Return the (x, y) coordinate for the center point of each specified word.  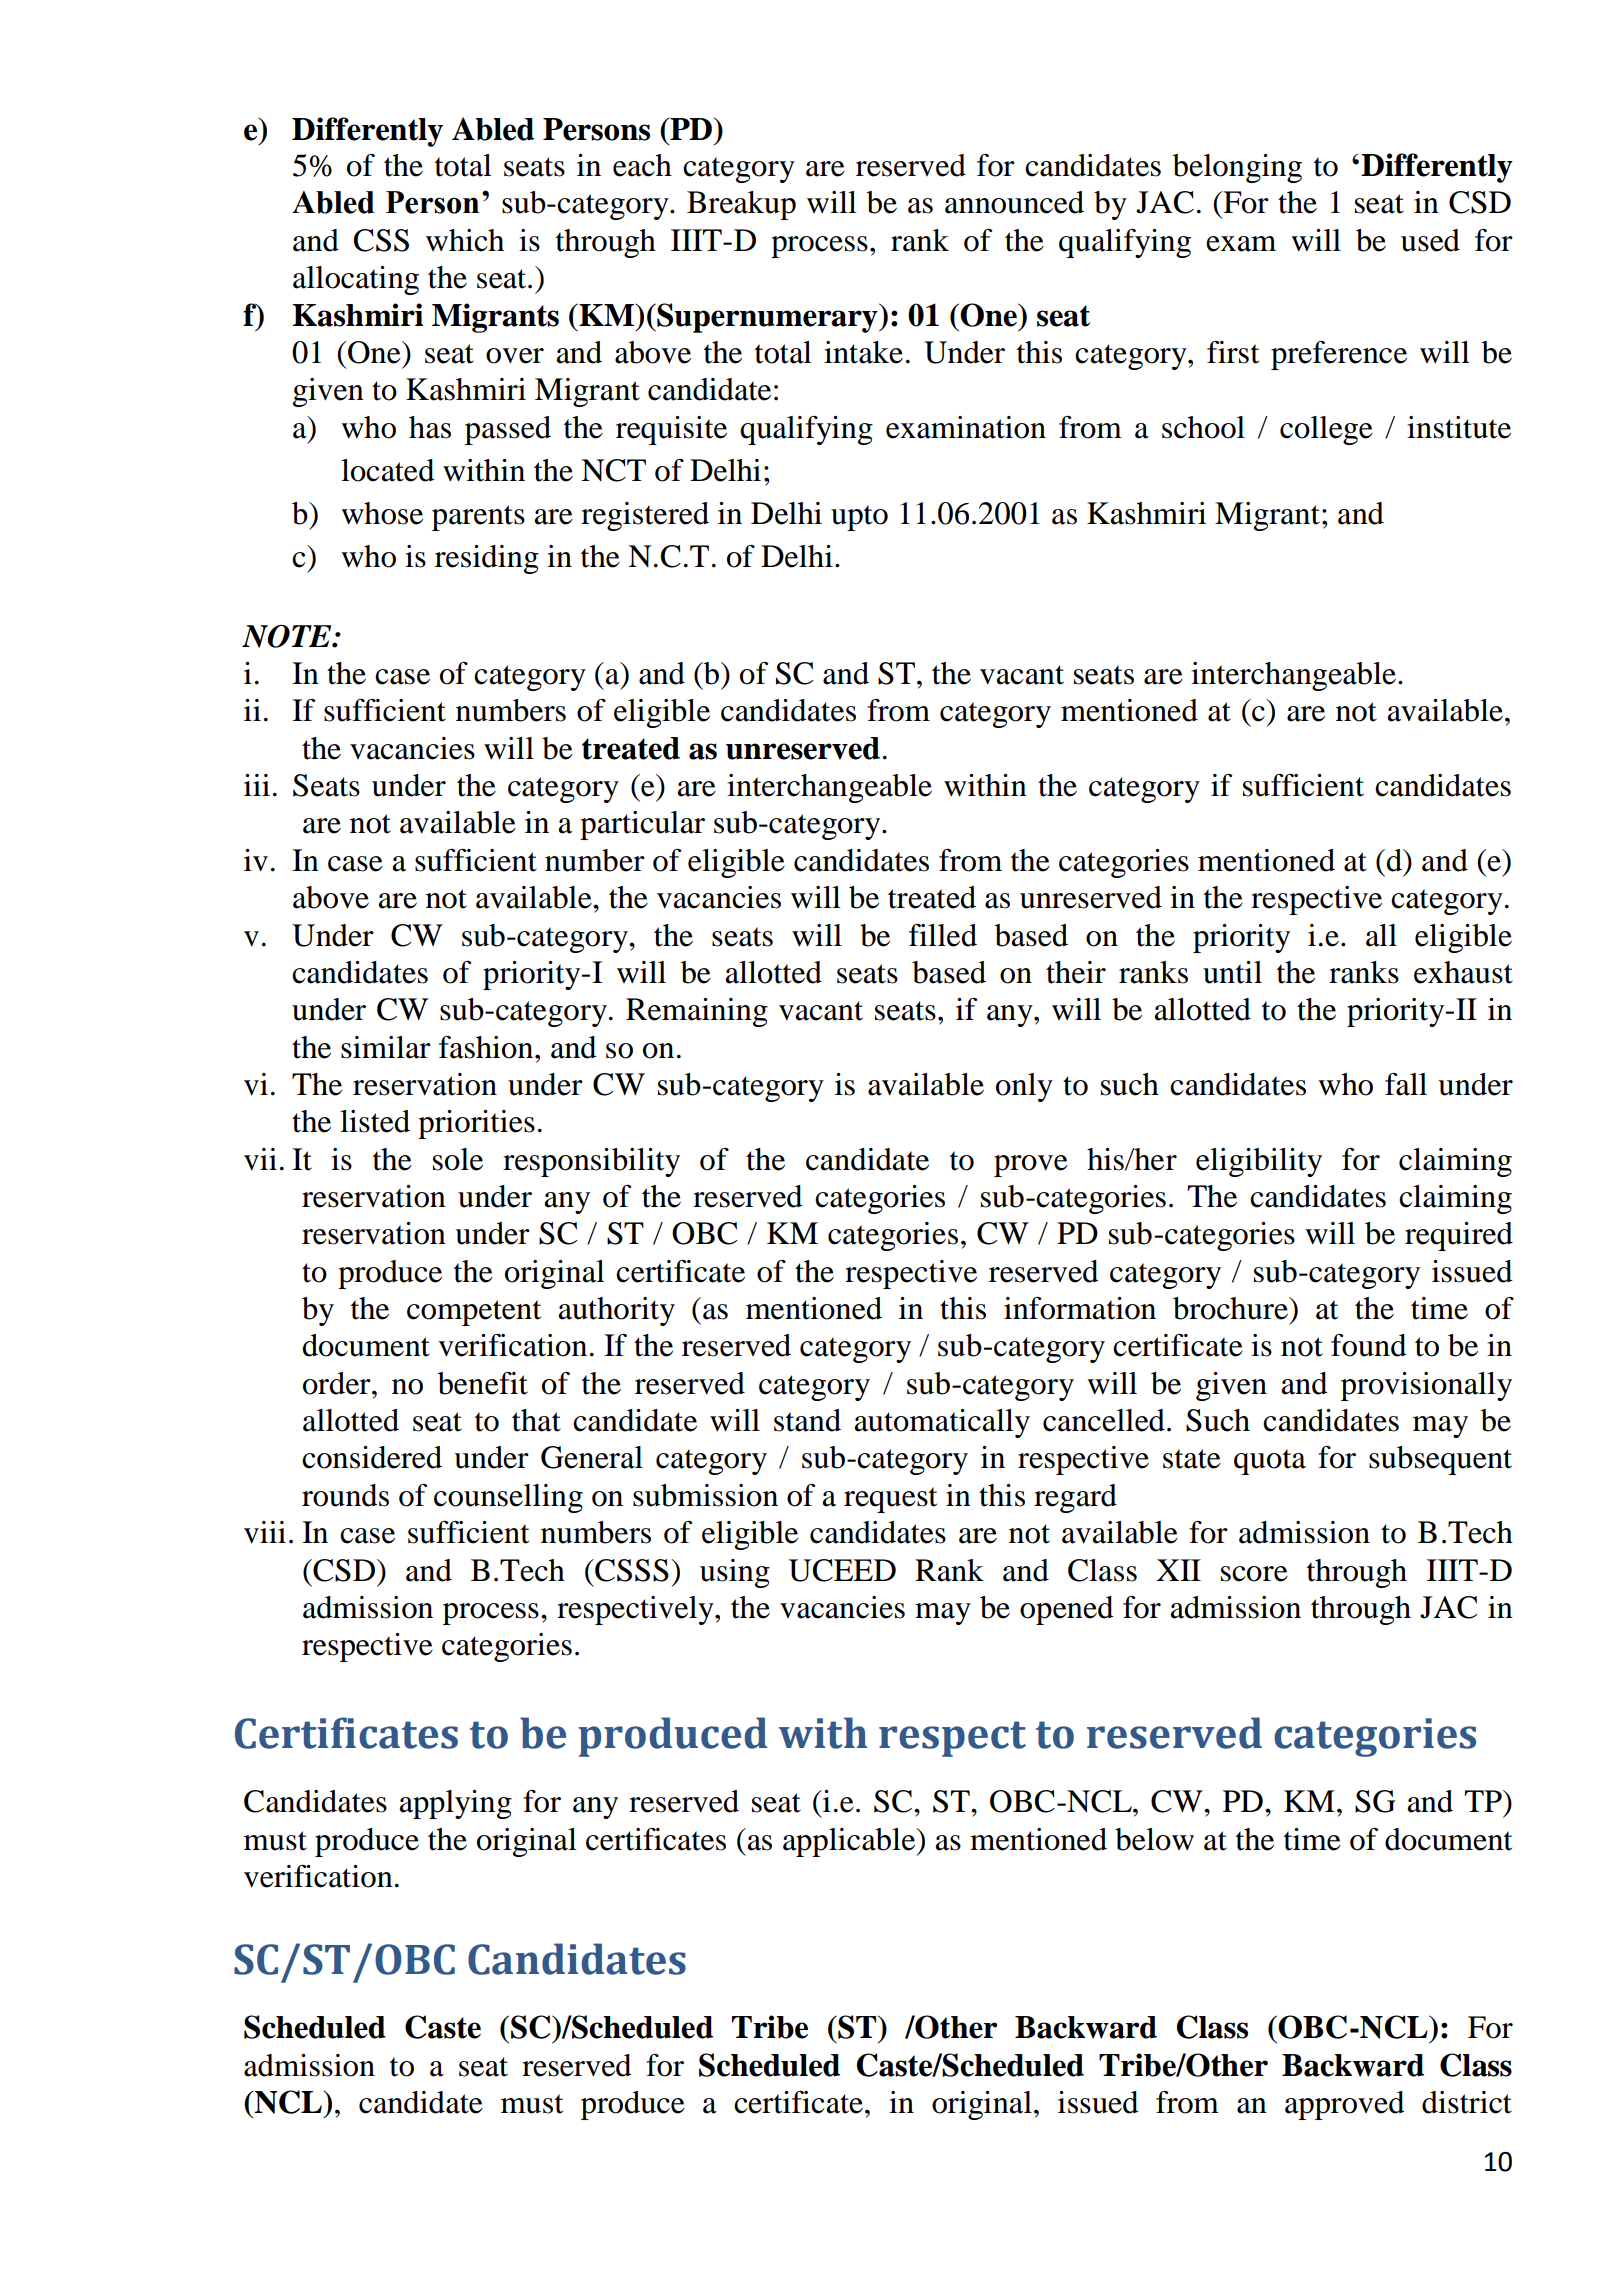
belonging (1237, 168)
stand (807, 1420)
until (1232, 972)
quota (1270, 1462)
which (465, 240)
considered (372, 1457)
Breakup (741, 205)
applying (455, 1804)
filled (943, 935)
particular (642, 825)
